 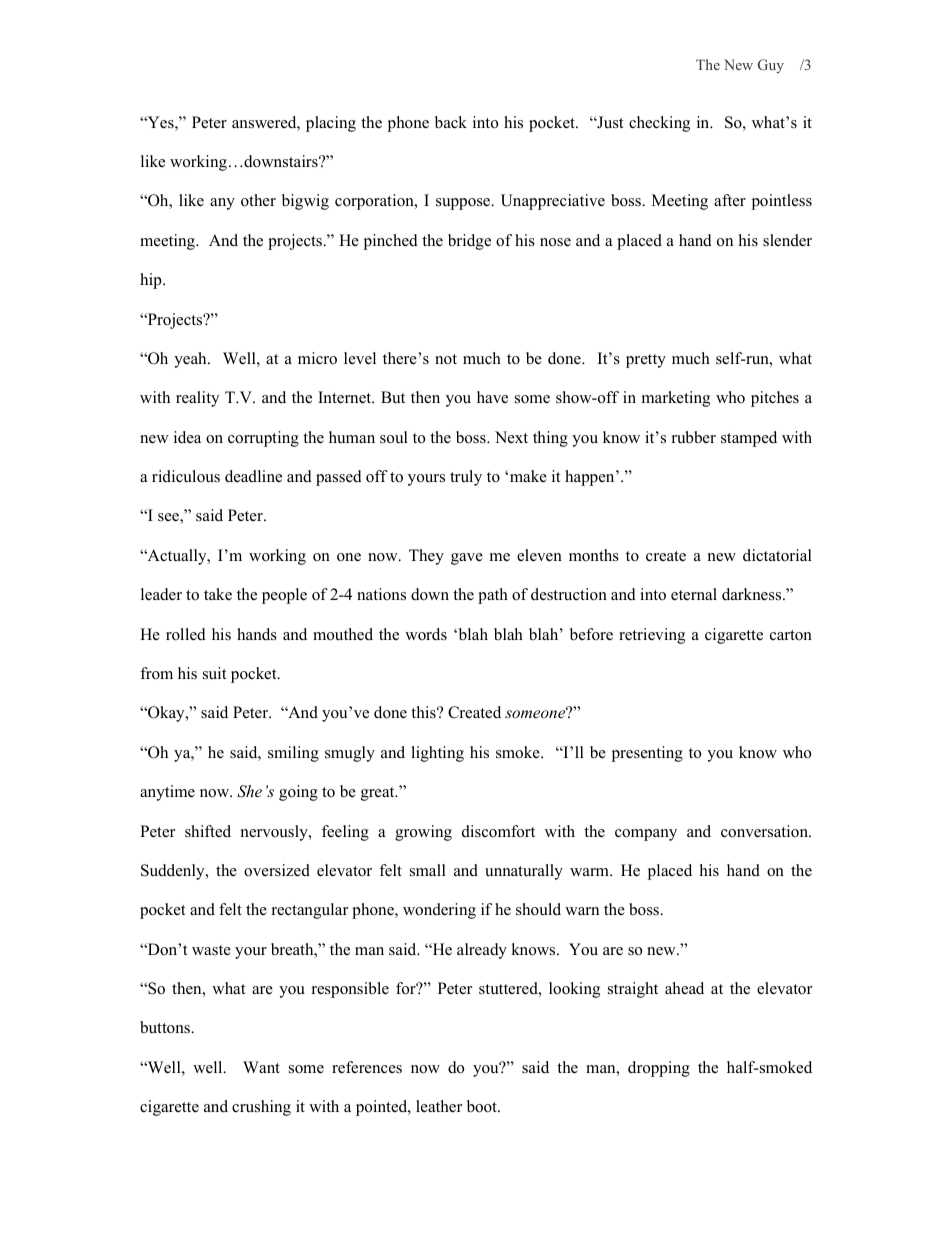 I want to click on placing, so click(x=331, y=124).
